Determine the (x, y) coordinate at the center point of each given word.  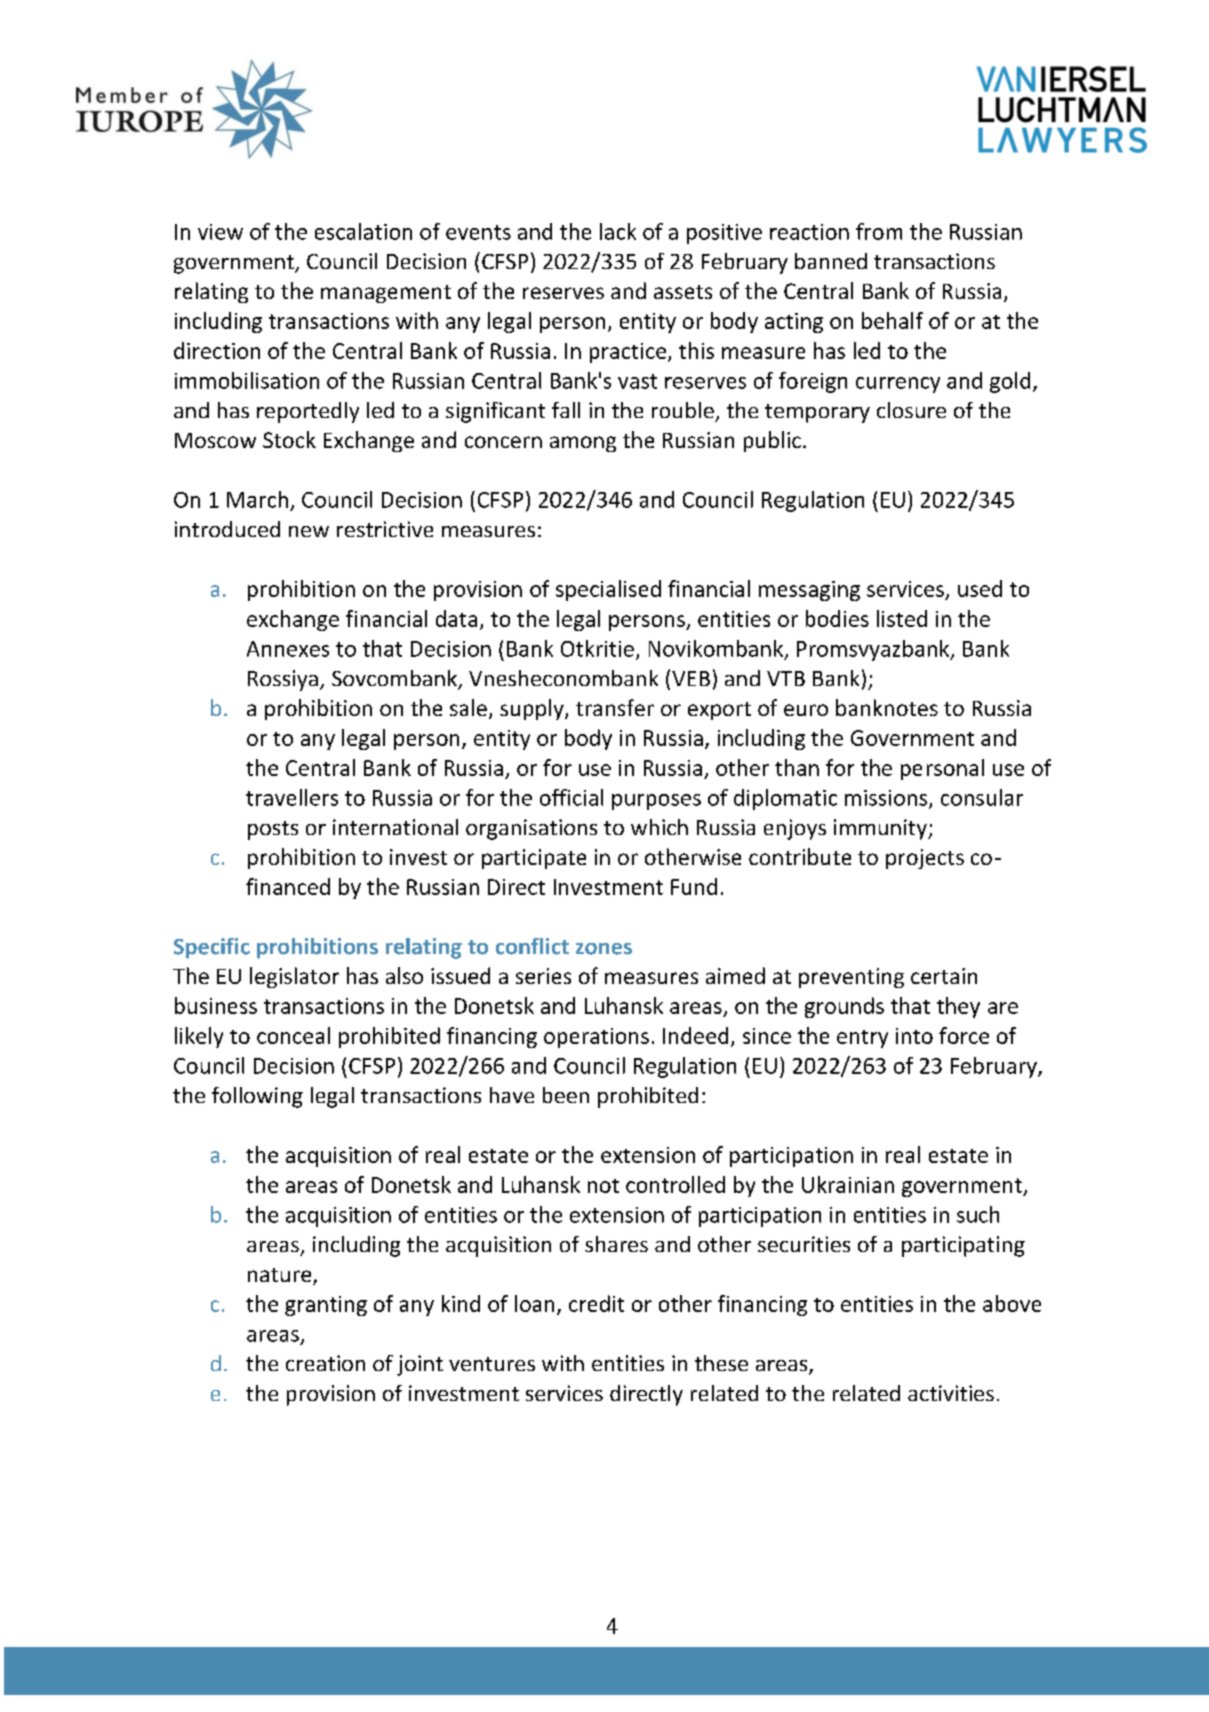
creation (325, 1363)
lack (618, 231)
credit (596, 1303)
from (879, 231)
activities (951, 1393)
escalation (363, 231)
